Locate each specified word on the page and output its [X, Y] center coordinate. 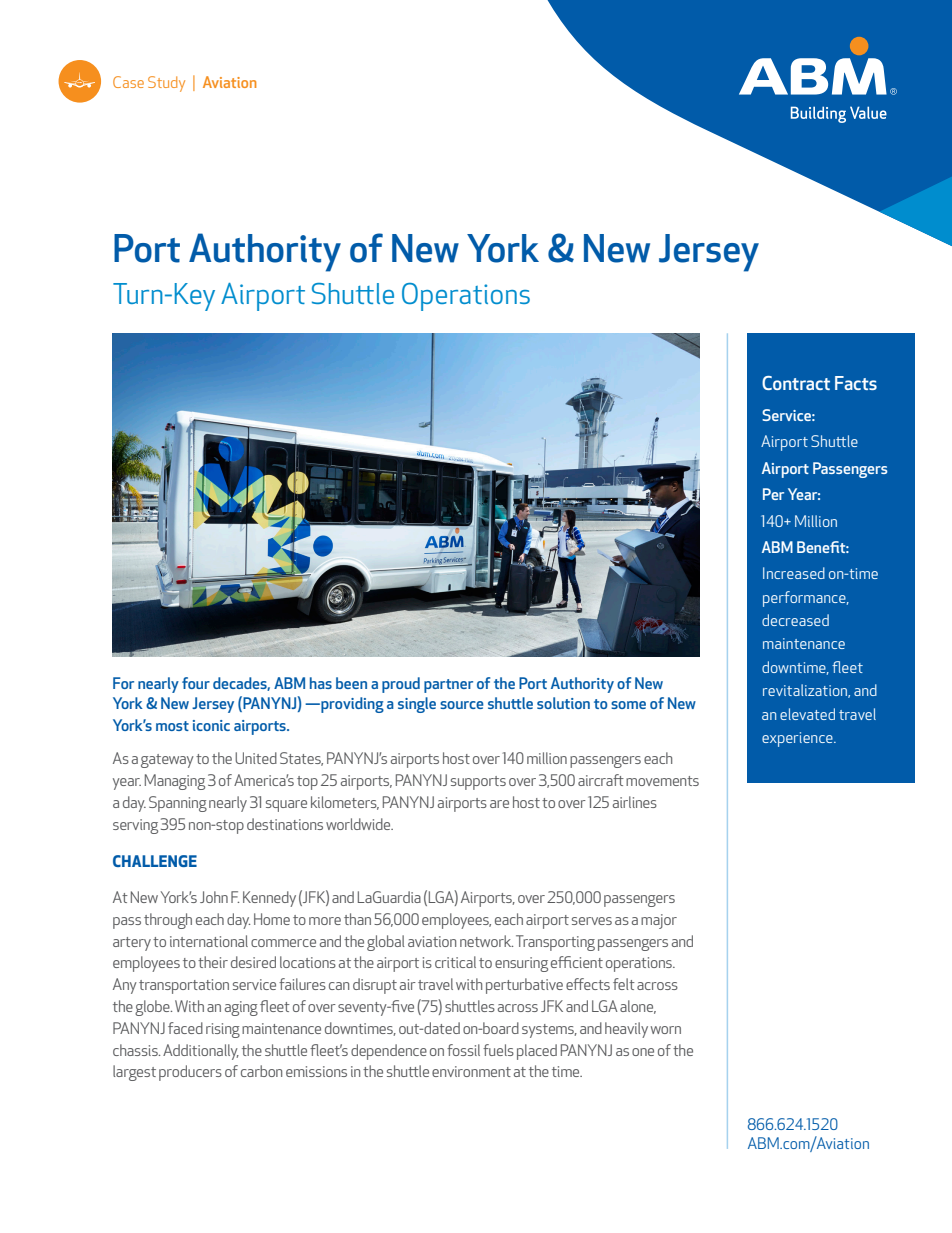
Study [166, 84]
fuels [498, 1050]
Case [128, 82]
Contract [796, 383]
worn [666, 1030]
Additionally [201, 1052]
